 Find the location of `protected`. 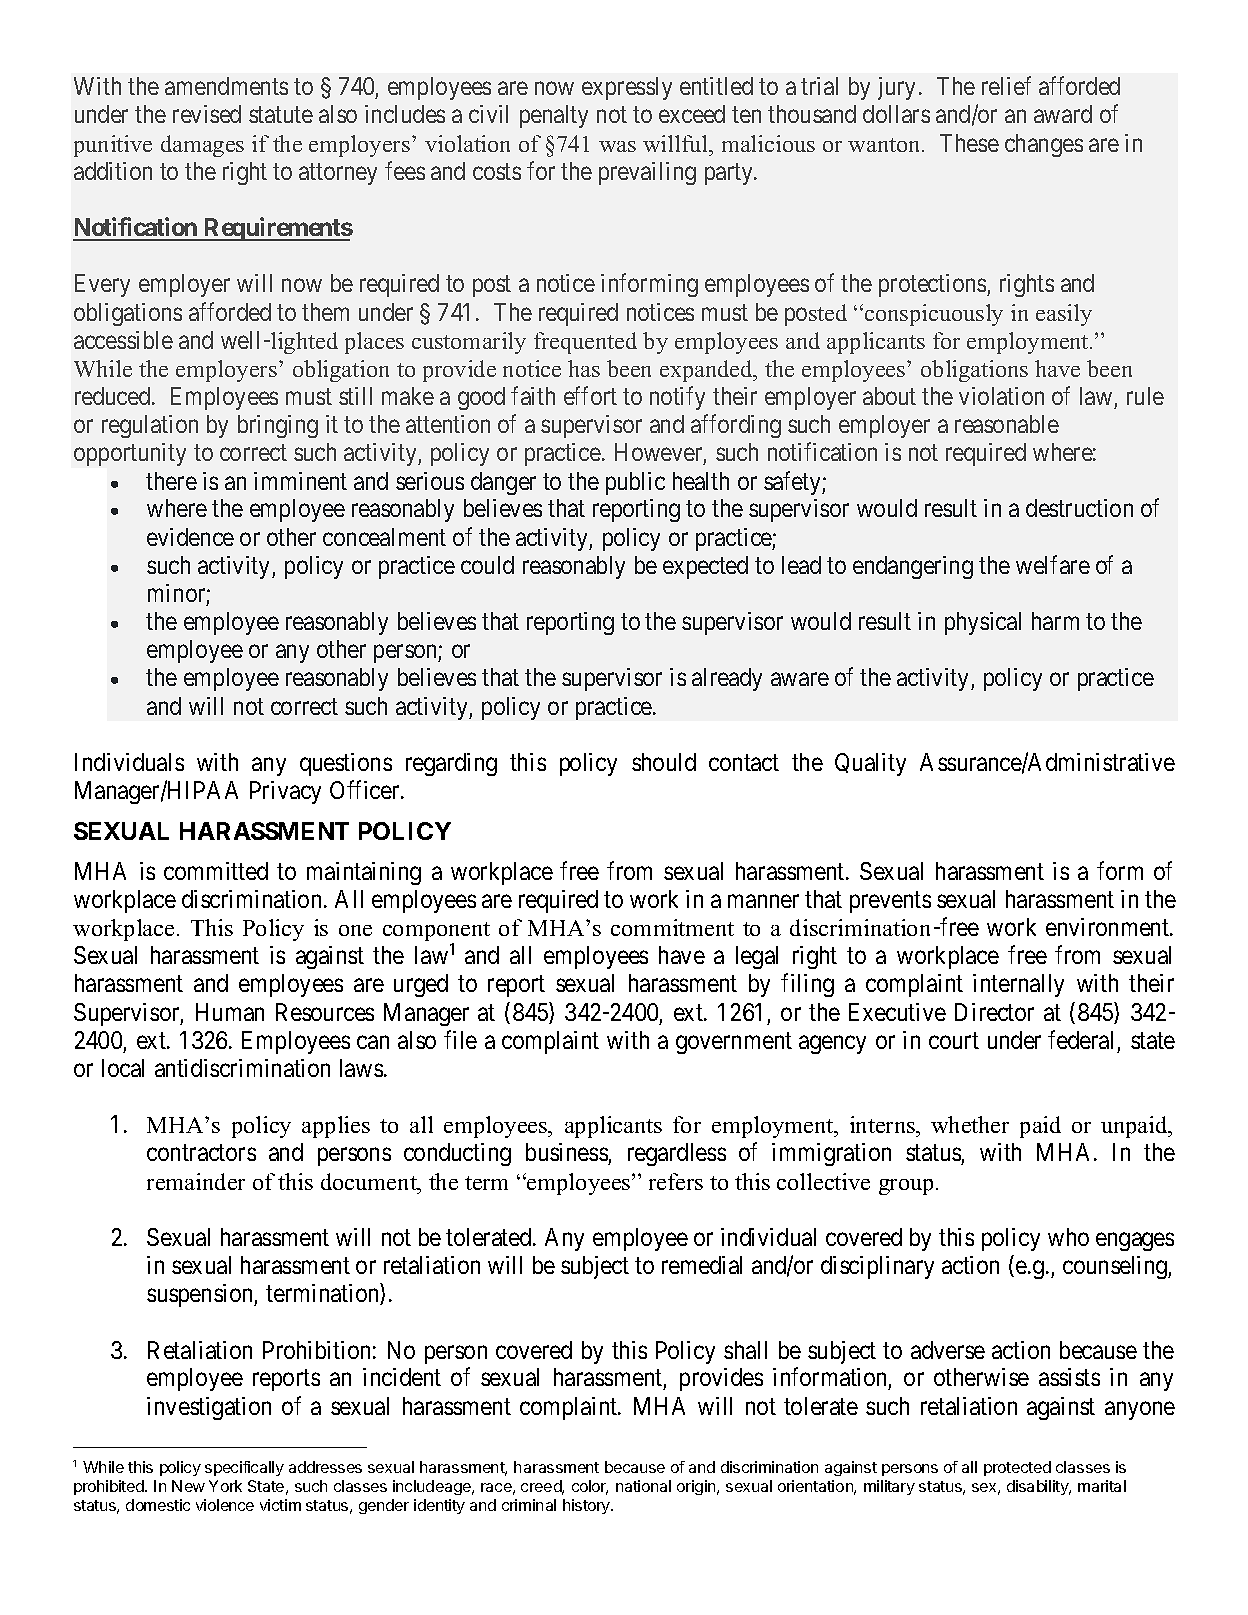

protected is located at coordinates (1017, 1468).
